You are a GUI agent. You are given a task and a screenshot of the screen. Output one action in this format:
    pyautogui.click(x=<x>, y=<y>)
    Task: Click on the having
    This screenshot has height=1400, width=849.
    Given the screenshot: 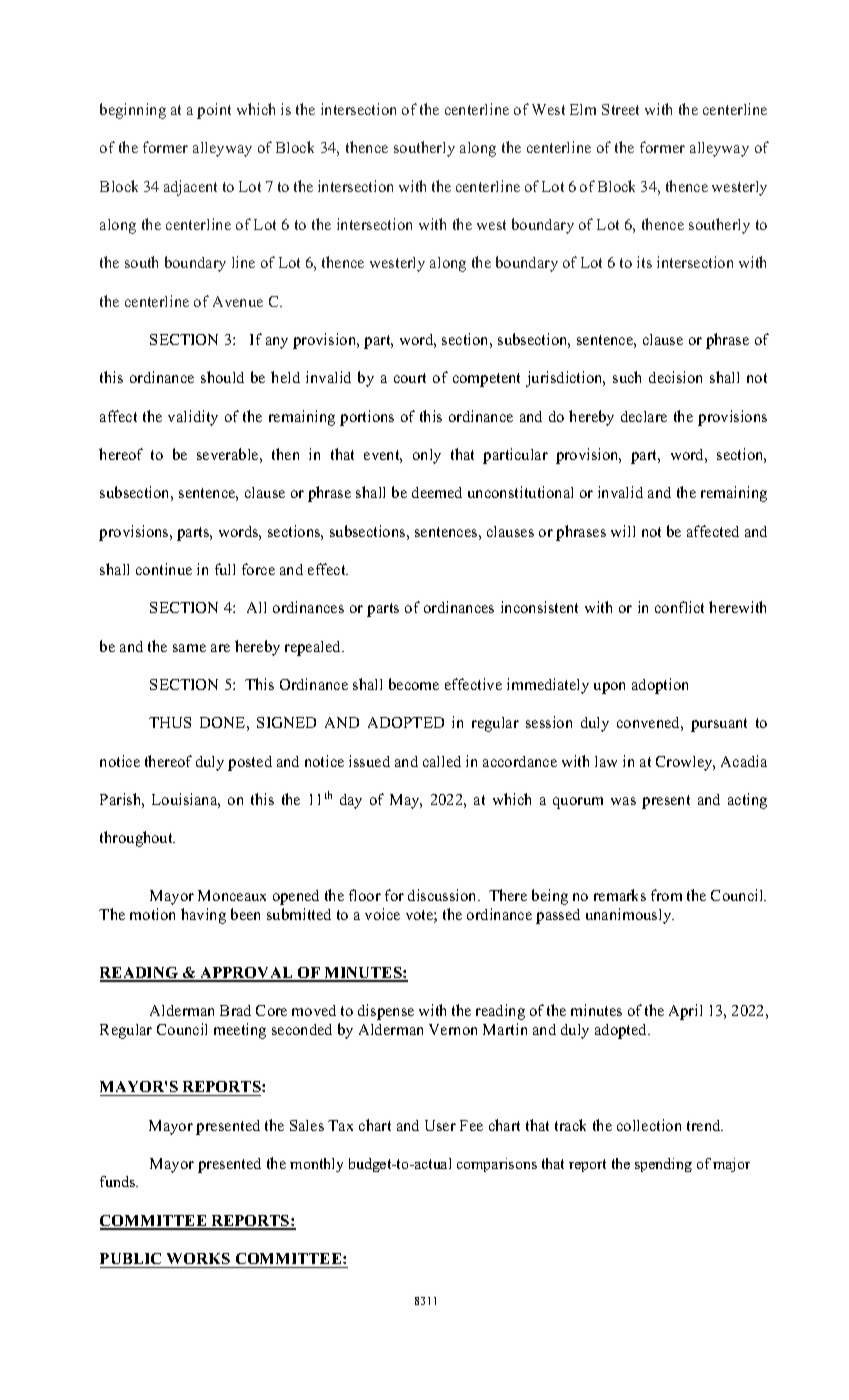 What is the action you would take?
    pyautogui.click(x=203, y=916)
